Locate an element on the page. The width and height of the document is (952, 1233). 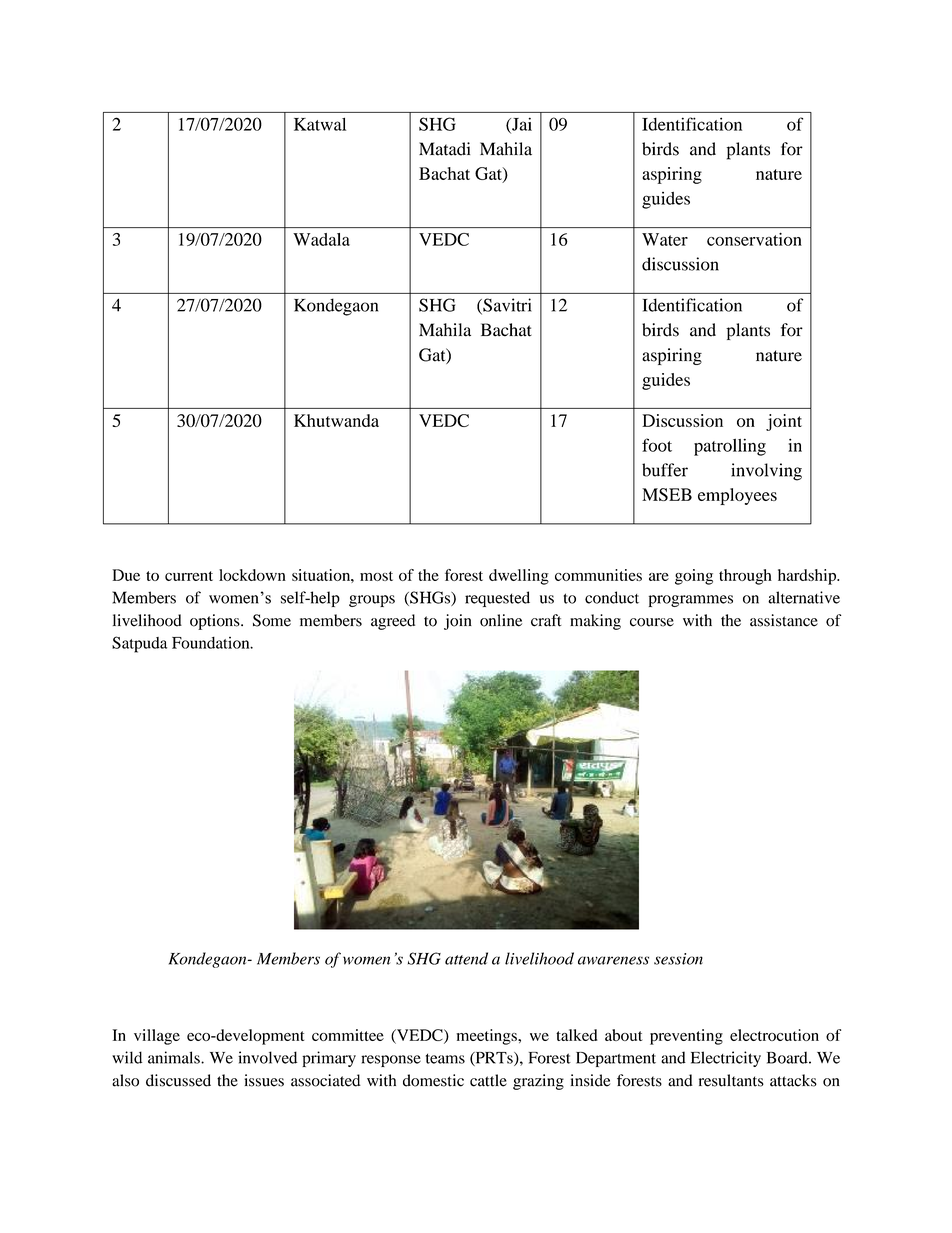
options is located at coordinates (216, 622).
